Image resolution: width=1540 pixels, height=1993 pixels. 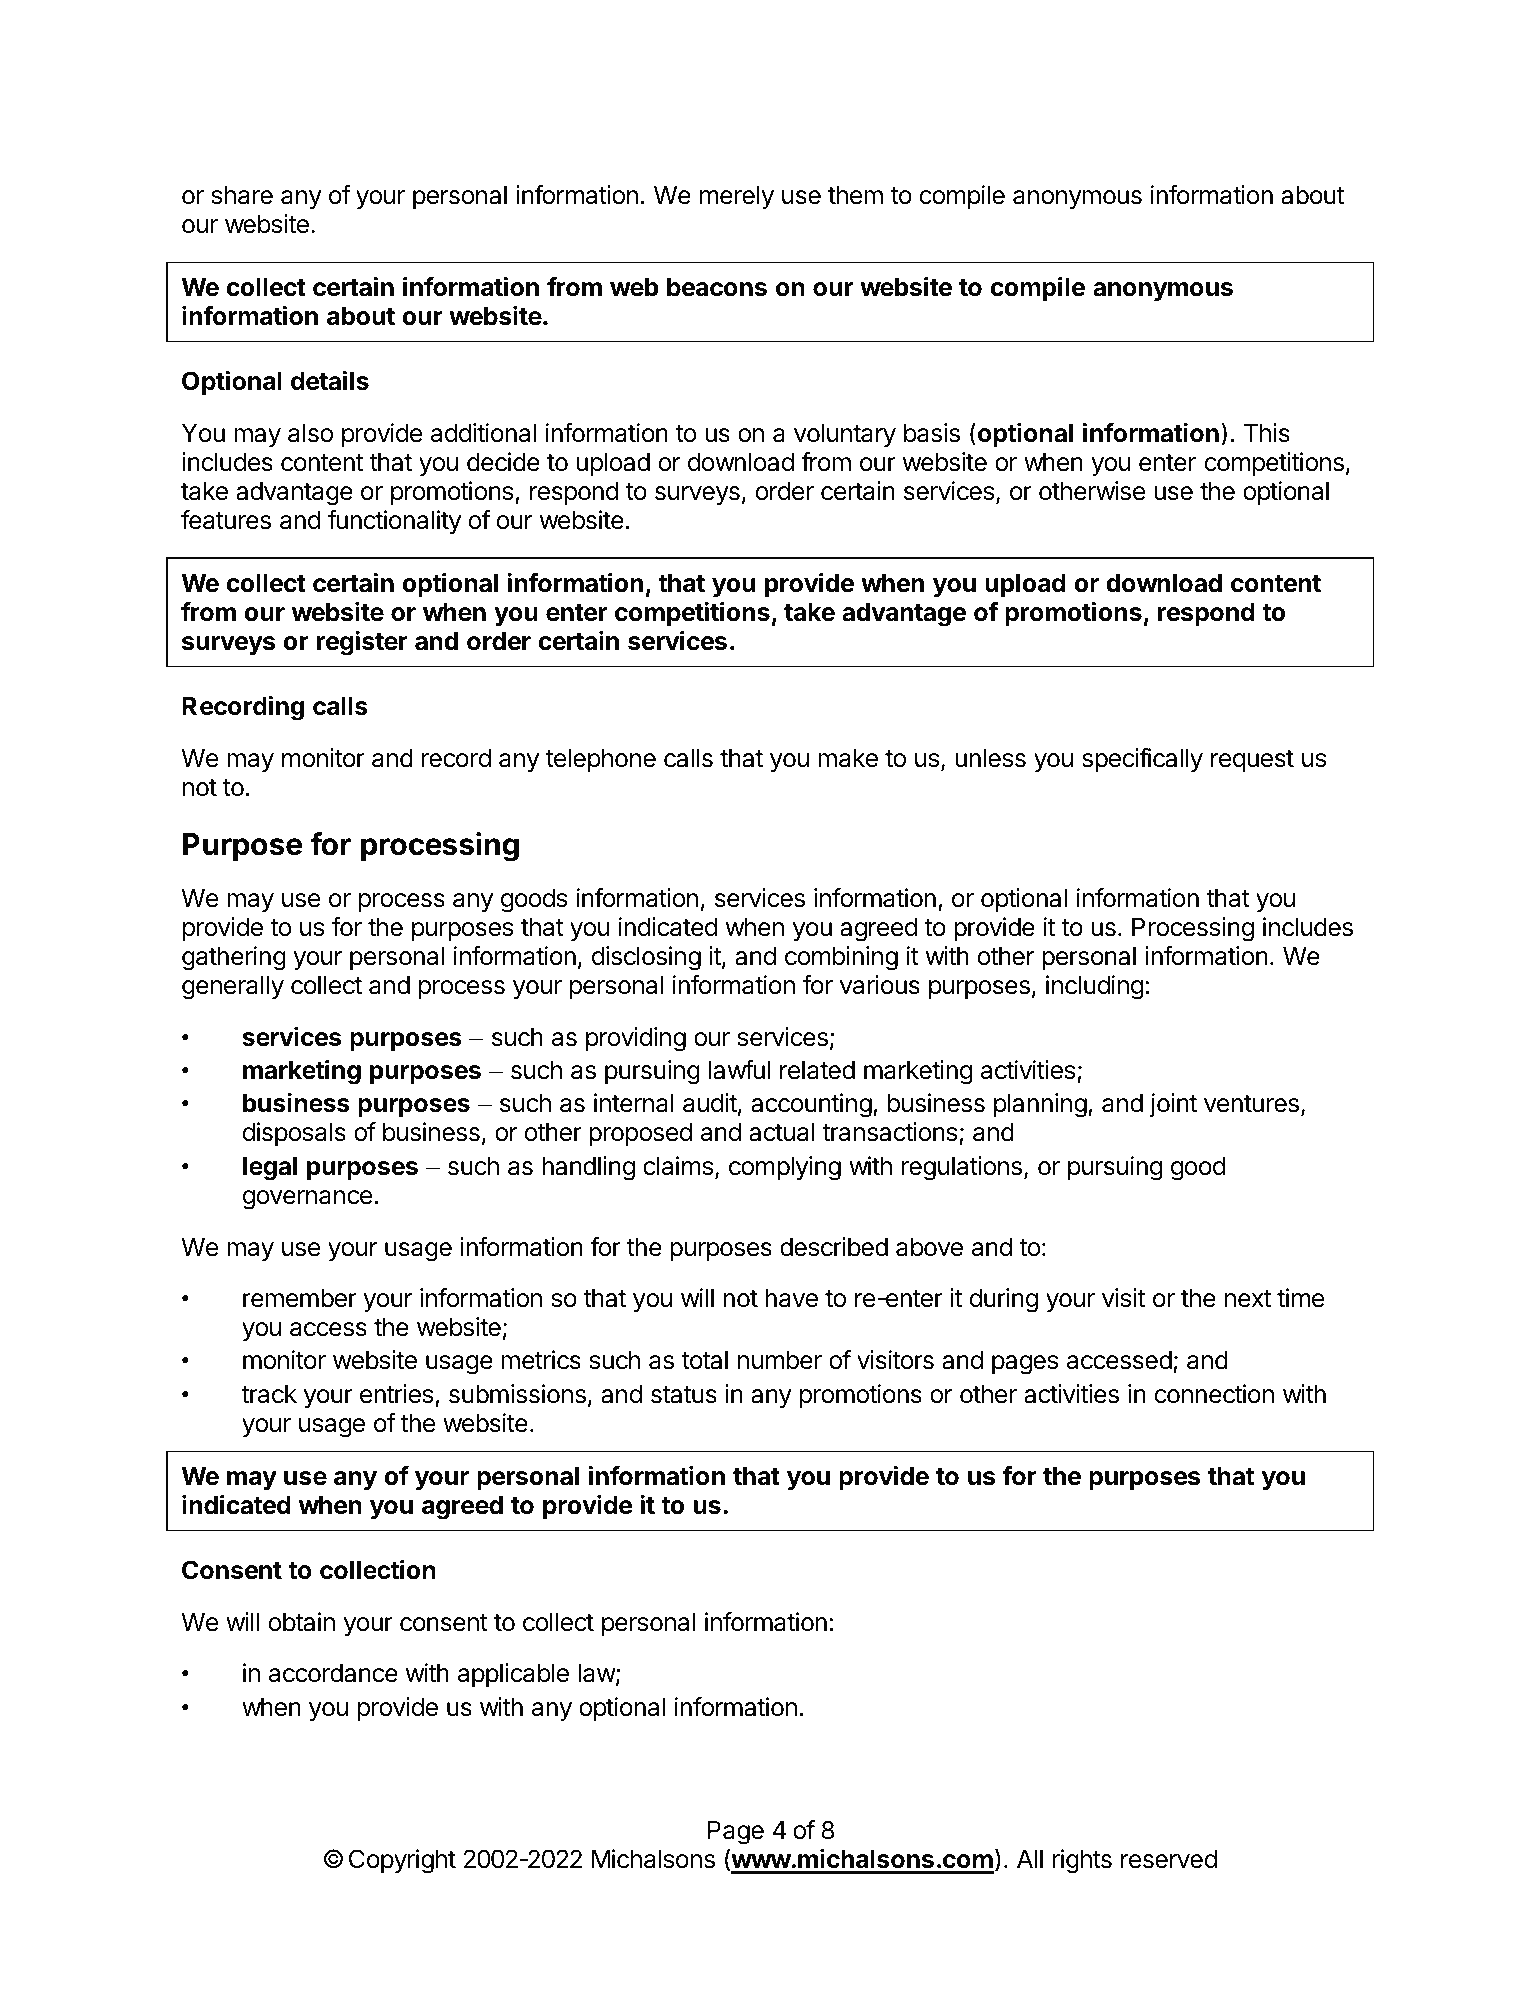 What do you see at coordinates (513, 1675) in the document?
I see `applicable` at bounding box center [513, 1675].
